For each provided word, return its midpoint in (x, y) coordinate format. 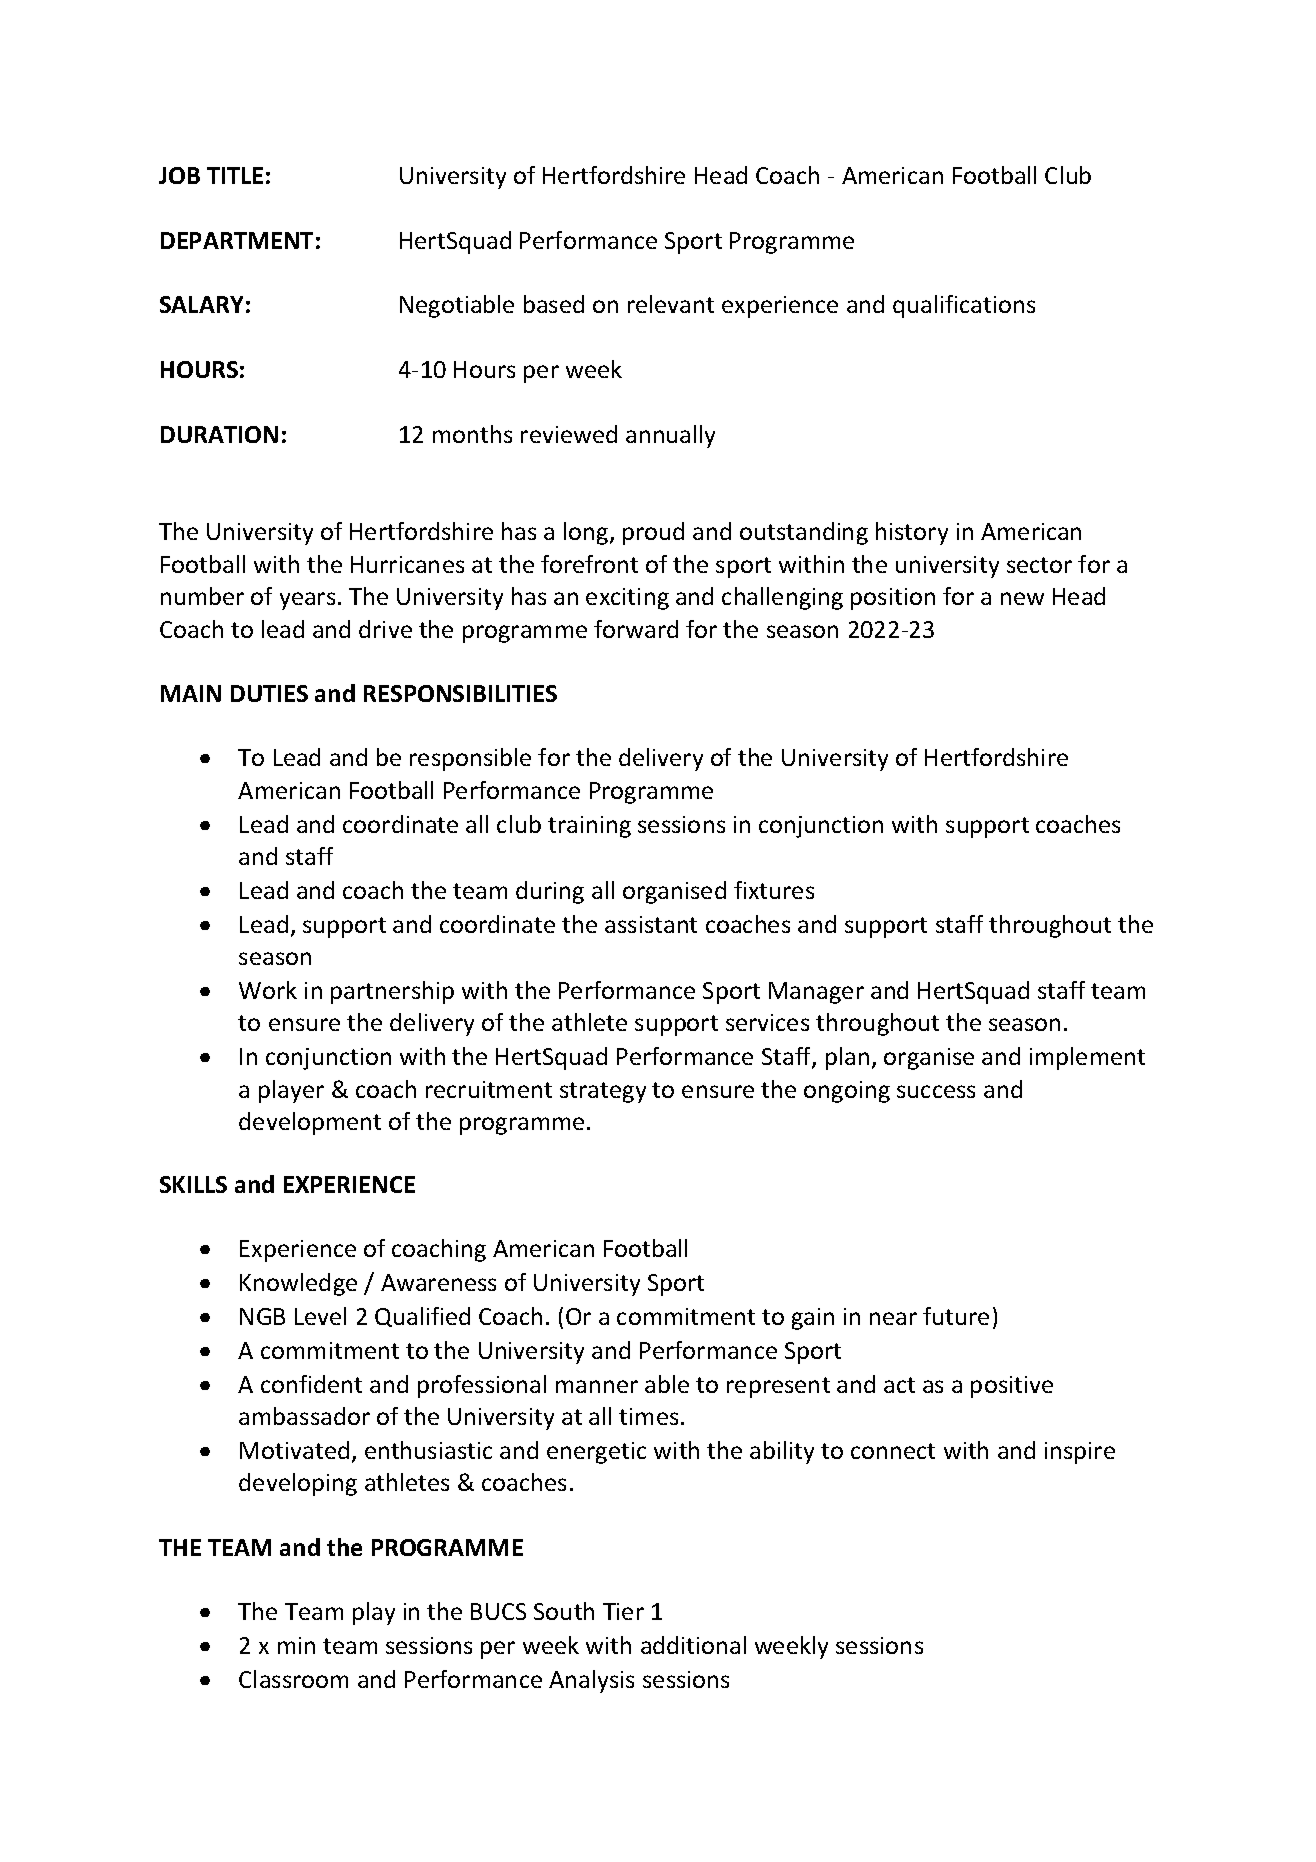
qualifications (964, 306)
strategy (603, 1092)
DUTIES (269, 693)
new (1022, 598)
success (936, 1091)
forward (636, 629)
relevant (671, 304)
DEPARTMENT (237, 240)
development (310, 1123)
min (296, 1645)
